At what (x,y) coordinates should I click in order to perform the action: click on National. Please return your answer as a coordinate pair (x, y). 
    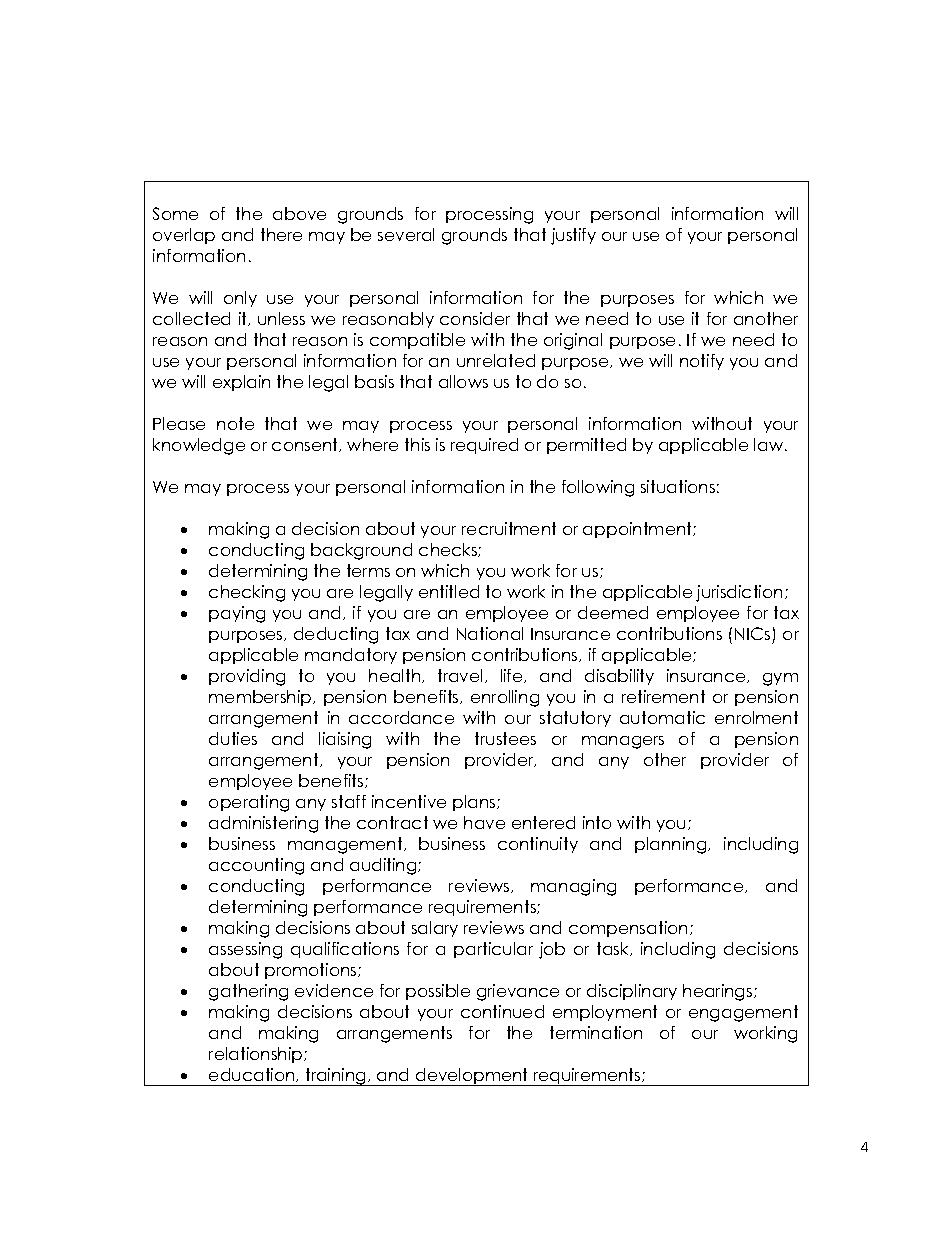
    Looking at the image, I should click on (490, 633).
